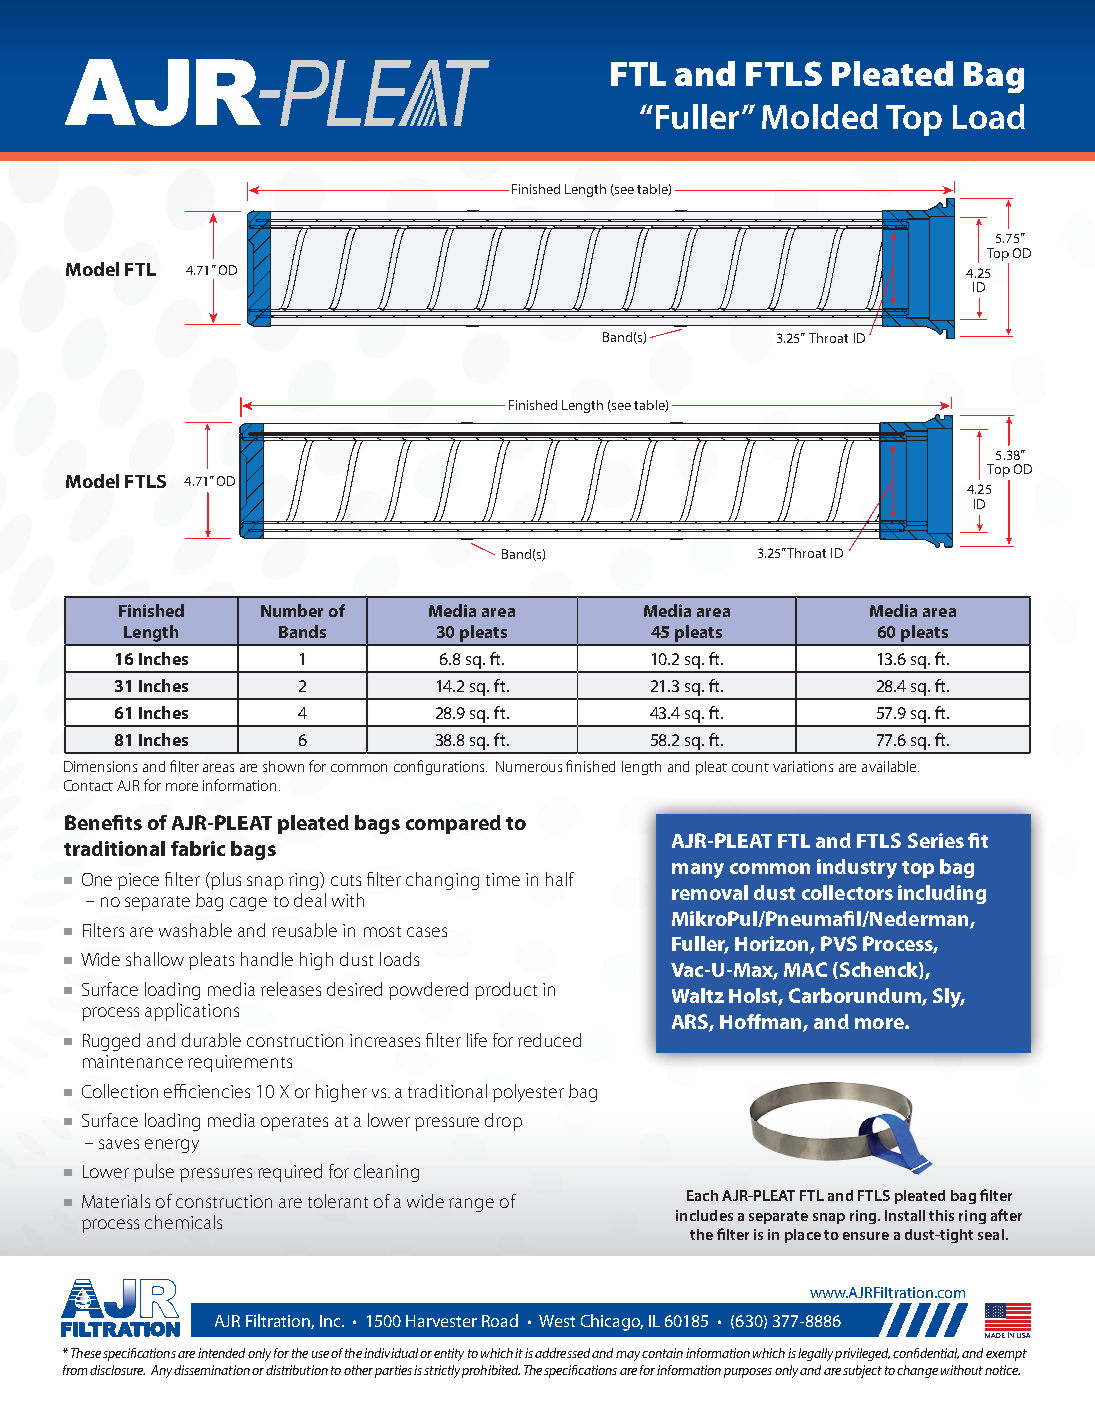 The width and height of the screenshot is (1095, 1417). I want to click on intended, so click(221, 1353).
